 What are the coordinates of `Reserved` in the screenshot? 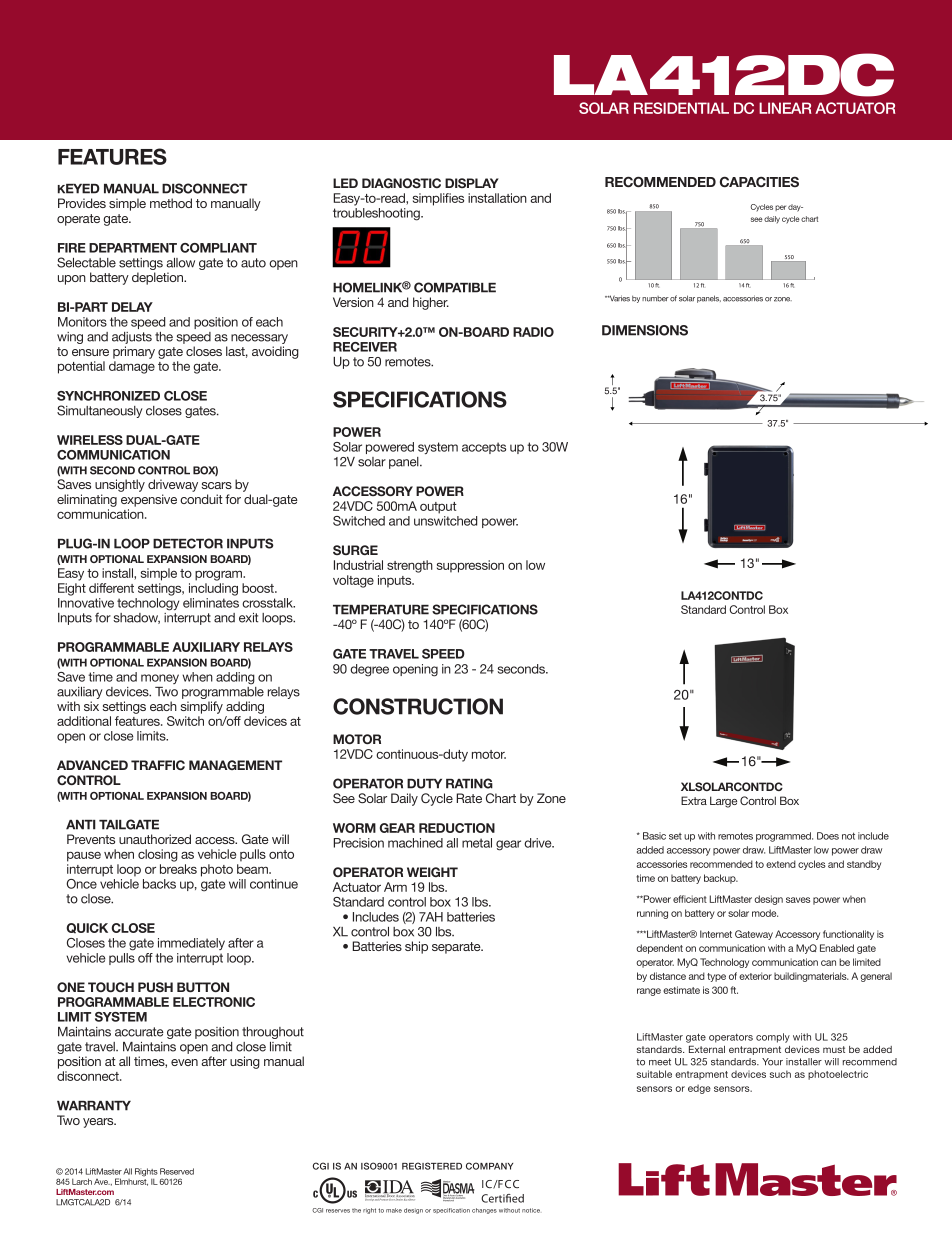 It's located at (177, 1171).
